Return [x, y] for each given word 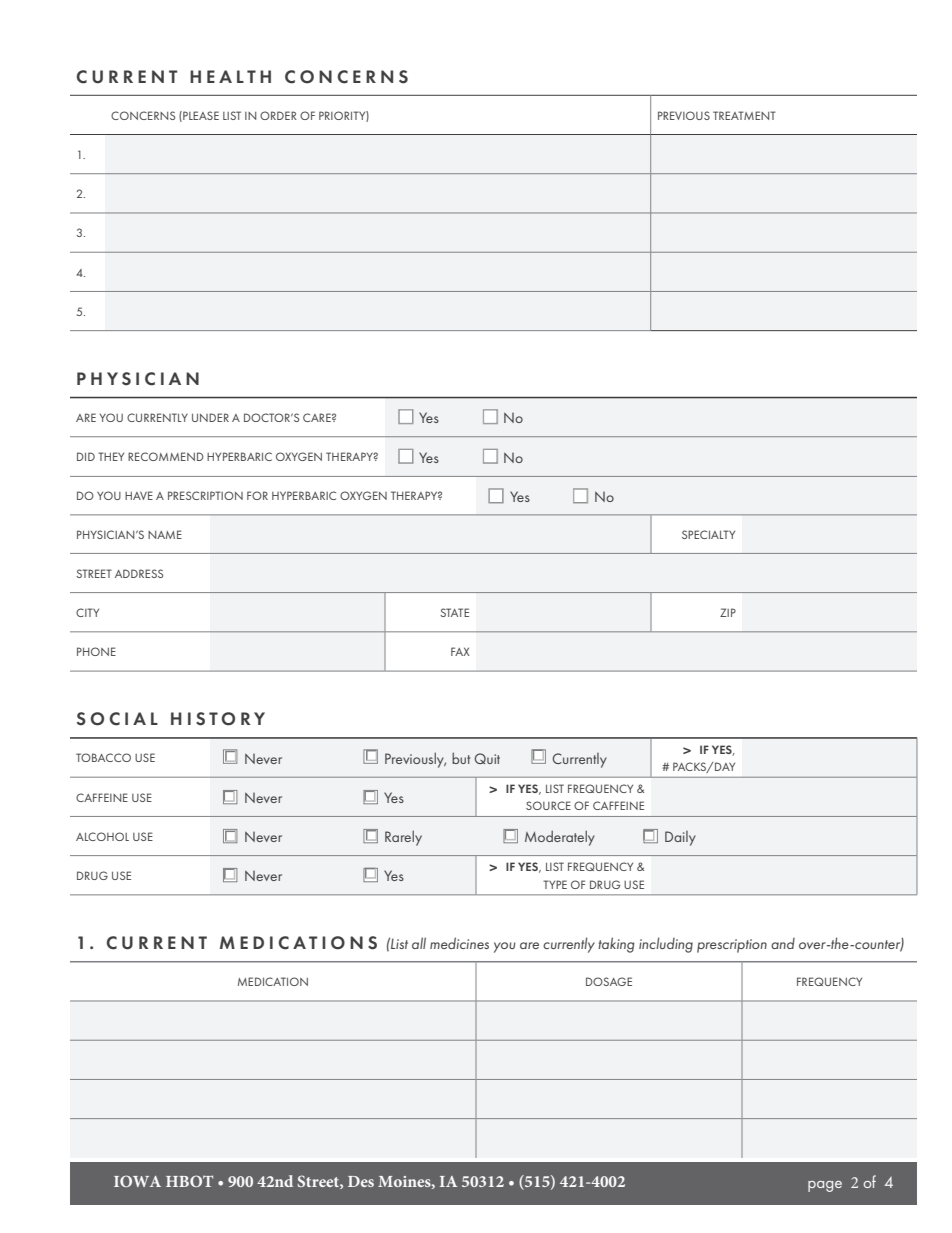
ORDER [278, 115]
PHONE [96, 651]
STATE [454, 612]
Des [361, 1181]
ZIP [728, 612]
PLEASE [200, 116]
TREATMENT [744, 115]
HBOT [189, 1181]
